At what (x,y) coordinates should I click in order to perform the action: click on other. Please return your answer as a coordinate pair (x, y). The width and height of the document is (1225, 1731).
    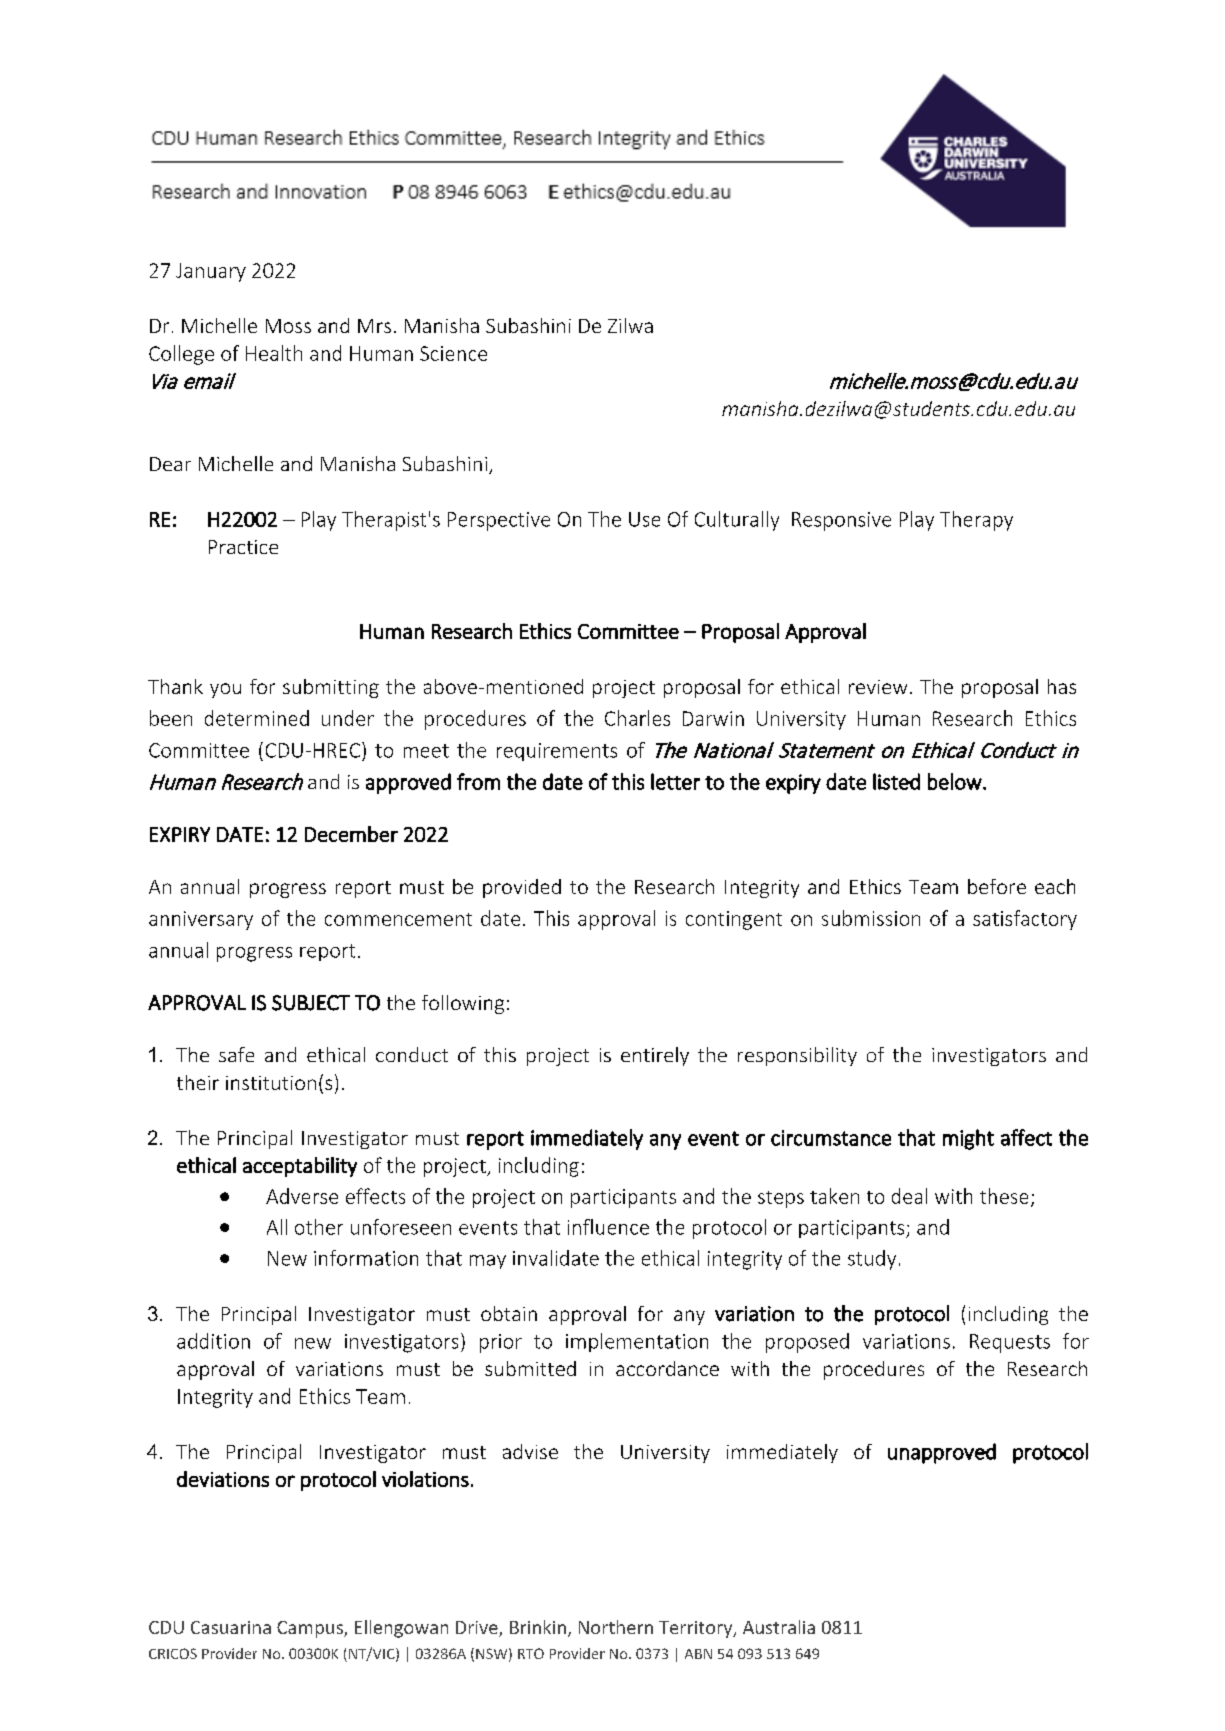
    Looking at the image, I should click on (319, 1227).
